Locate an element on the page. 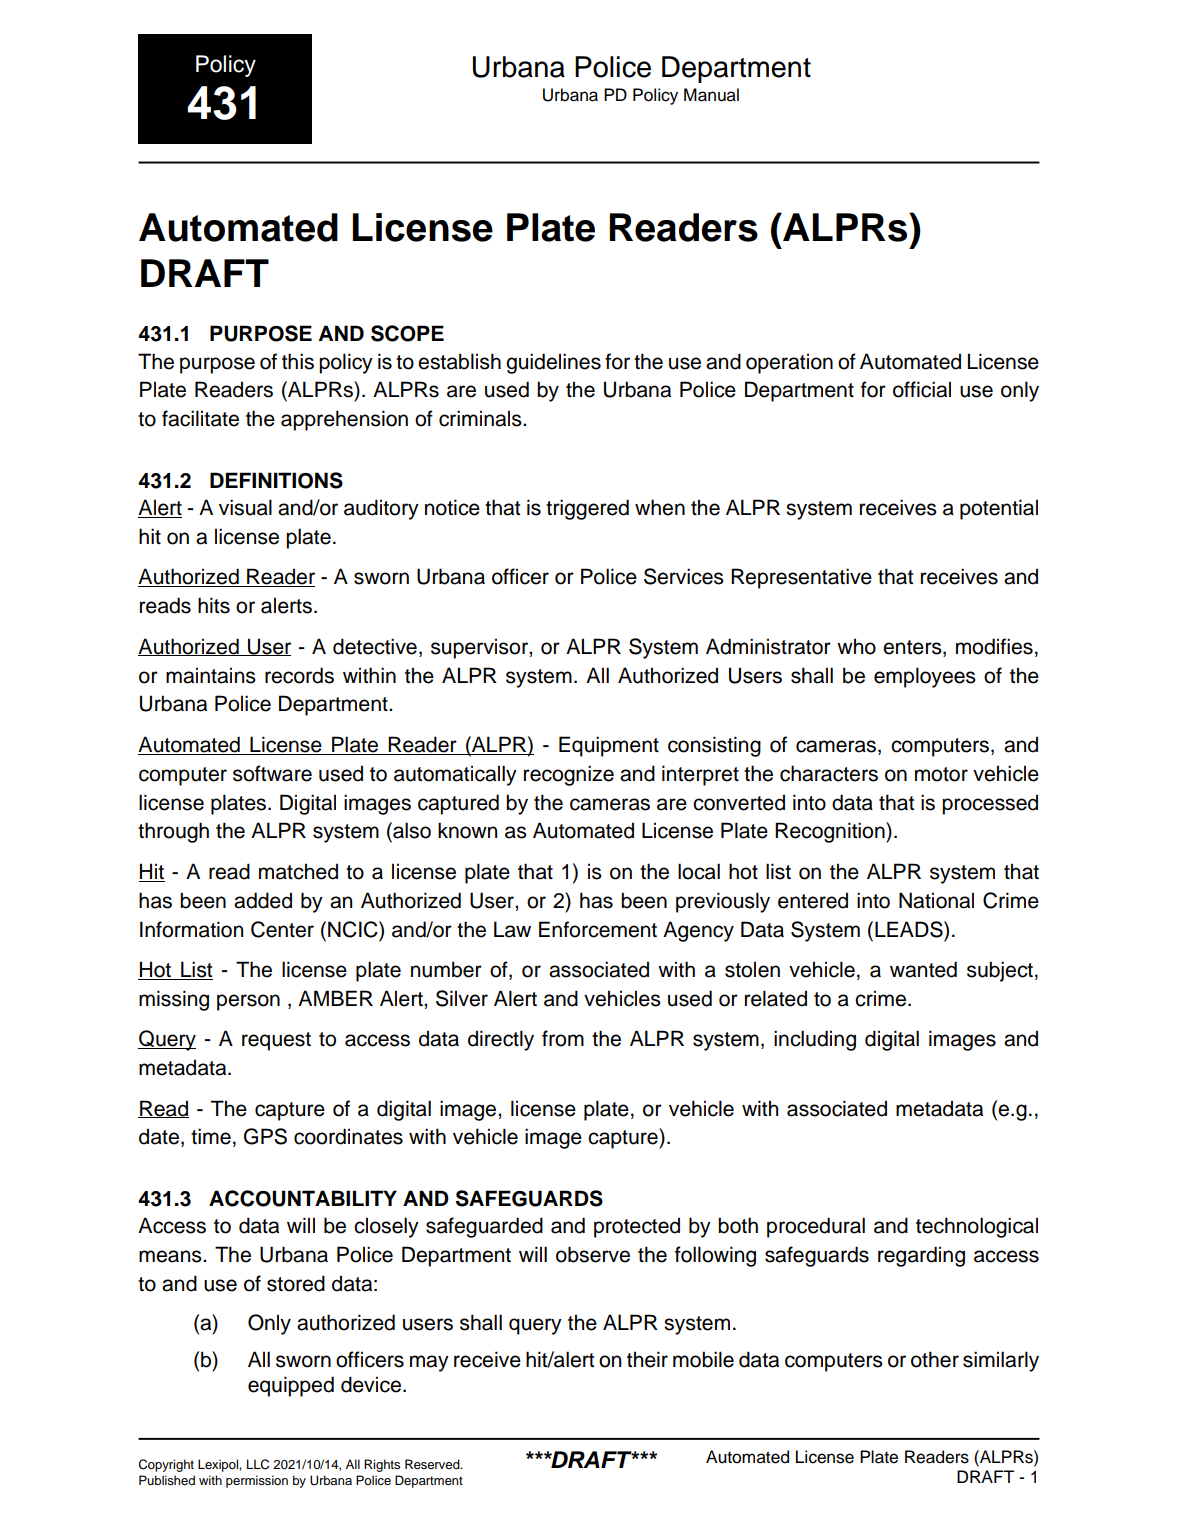 This page has width=1178, height=1524. their is located at coordinates (647, 1359).
